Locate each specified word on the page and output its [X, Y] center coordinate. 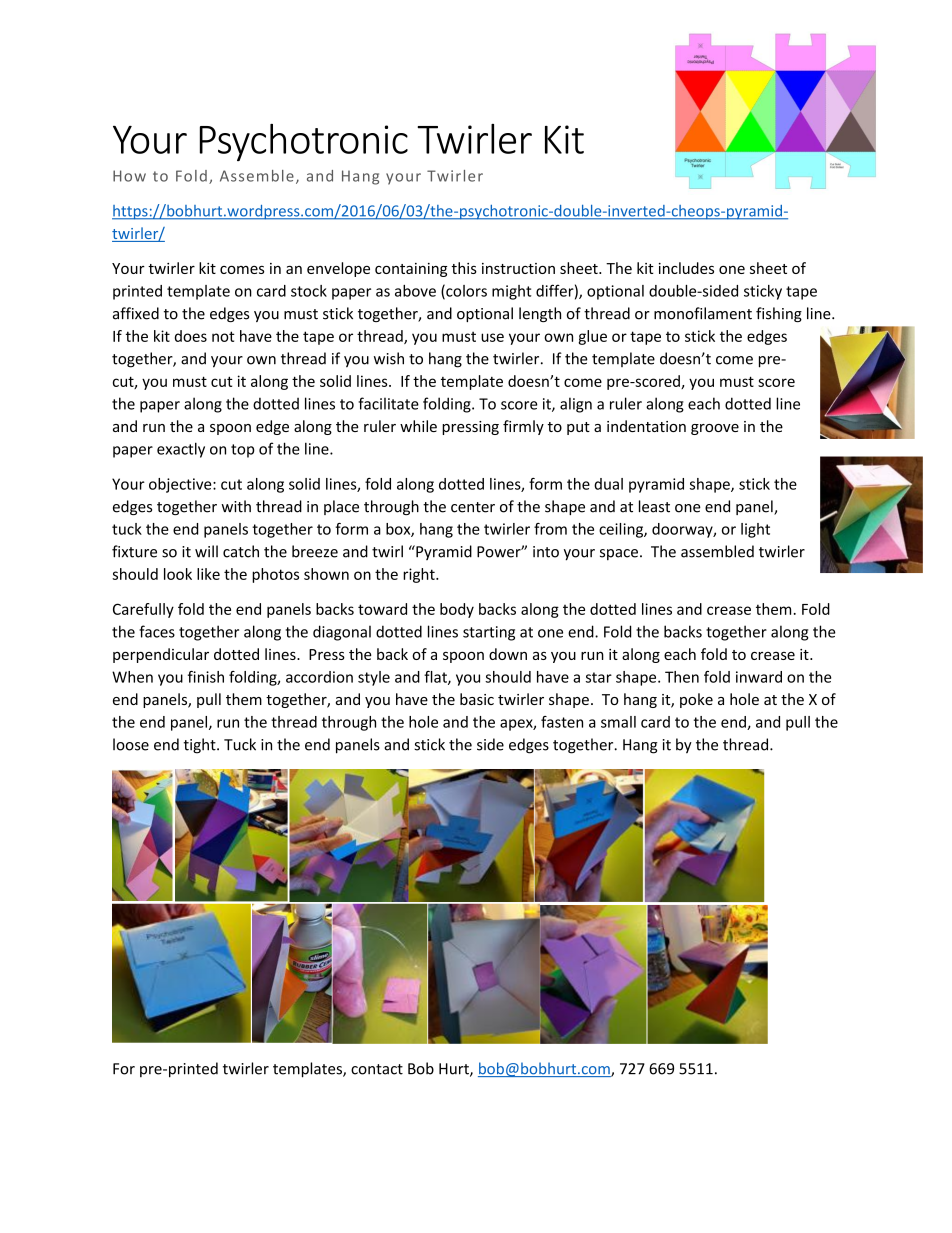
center [473, 507]
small [618, 722]
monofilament [703, 313]
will [206, 551]
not [223, 336]
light [755, 530]
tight [200, 746]
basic [477, 699]
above [415, 291]
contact [377, 1069]
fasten [562, 722]
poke [696, 700]
